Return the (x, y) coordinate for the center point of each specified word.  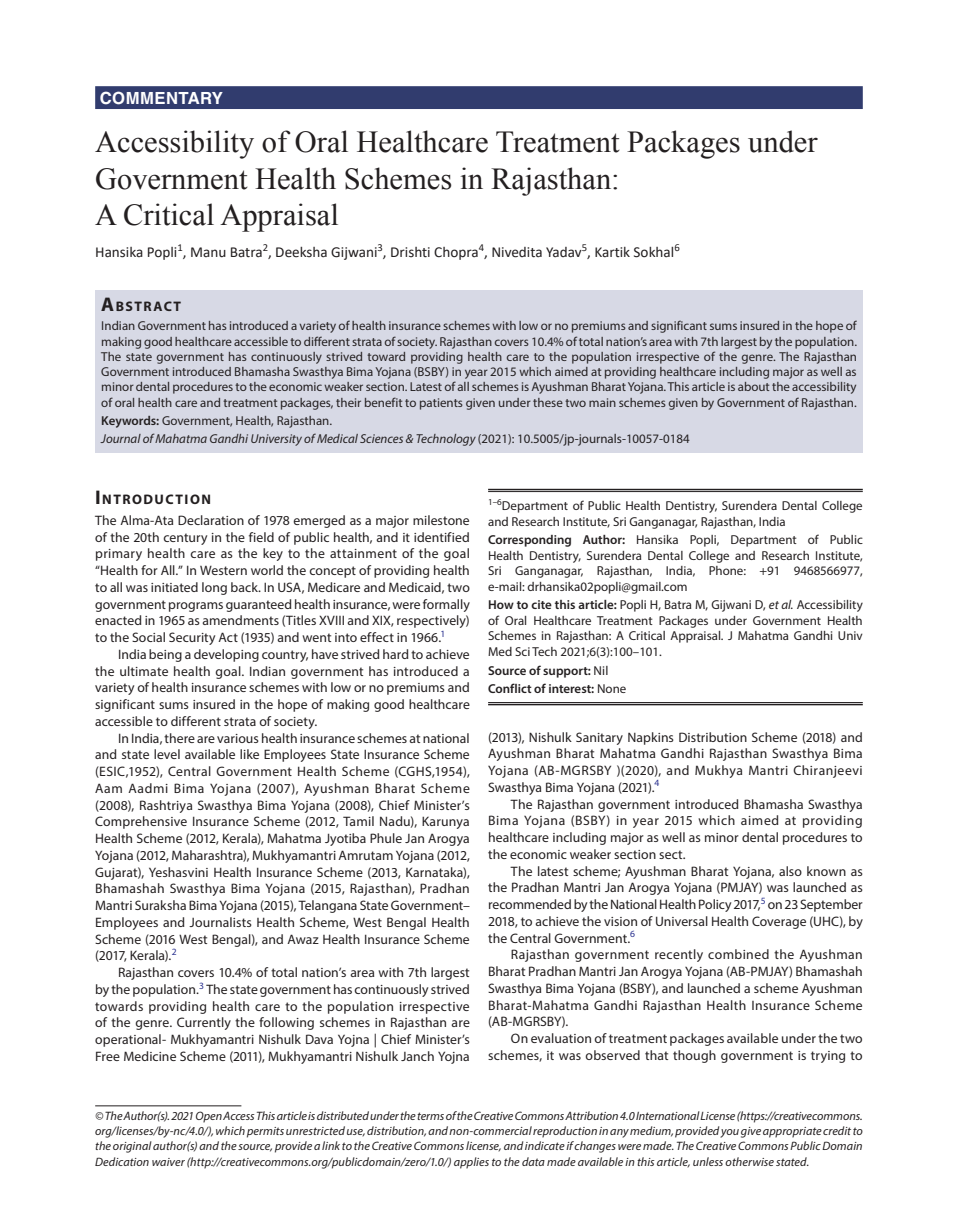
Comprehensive (141, 822)
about (753, 386)
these (548, 402)
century (185, 539)
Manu (208, 252)
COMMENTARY (161, 98)
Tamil (358, 821)
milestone (441, 520)
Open (209, 1117)
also (790, 871)
